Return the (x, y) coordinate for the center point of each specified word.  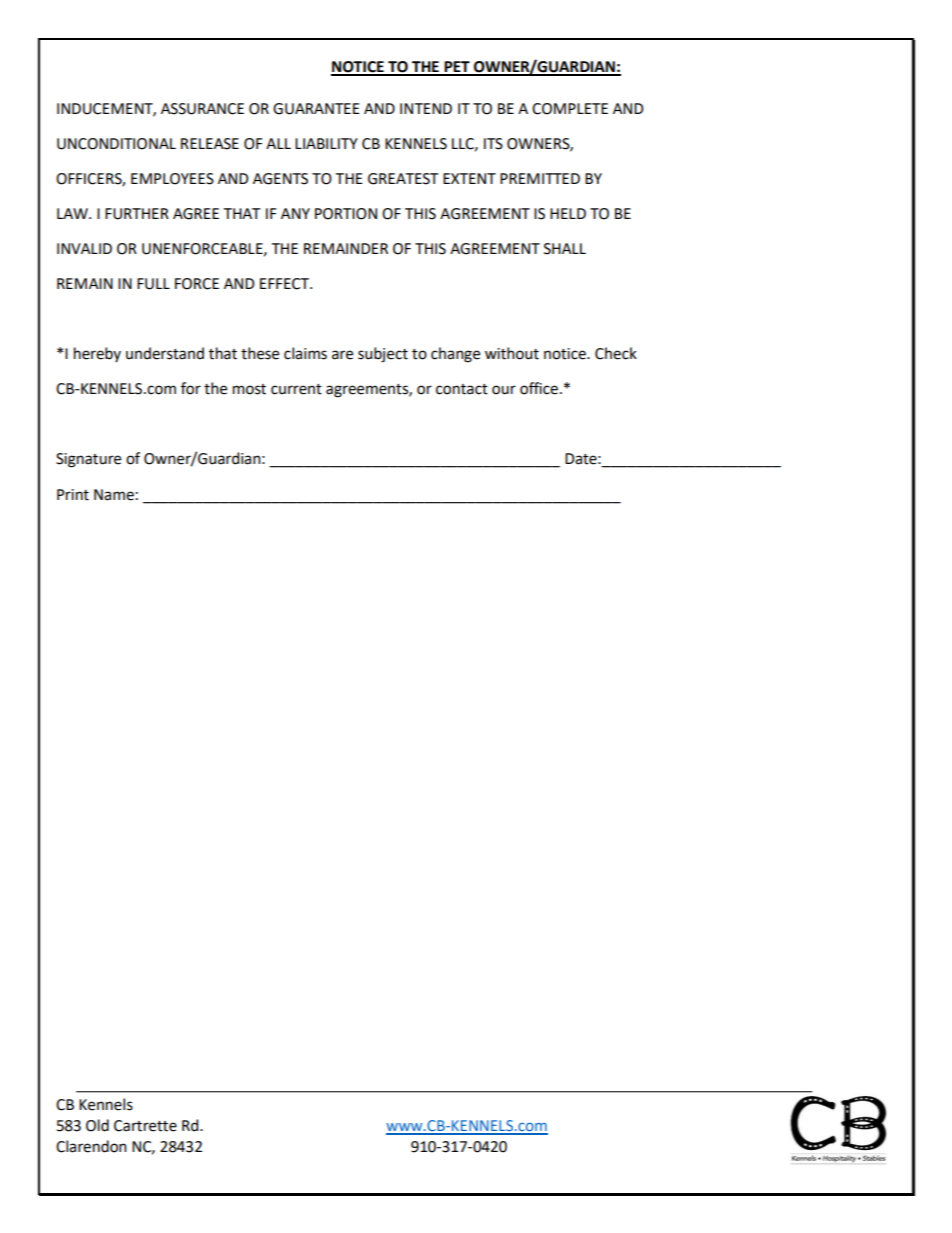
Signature (88, 460)
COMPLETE (570, 109)
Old (97, 1125)
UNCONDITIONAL (116, 144)
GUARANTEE (316, 109)
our (504, 390)
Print (73, 495)
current (296, 389)
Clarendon (91, 1146)
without (512, 353)
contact (462, 389)
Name (114, 495)
